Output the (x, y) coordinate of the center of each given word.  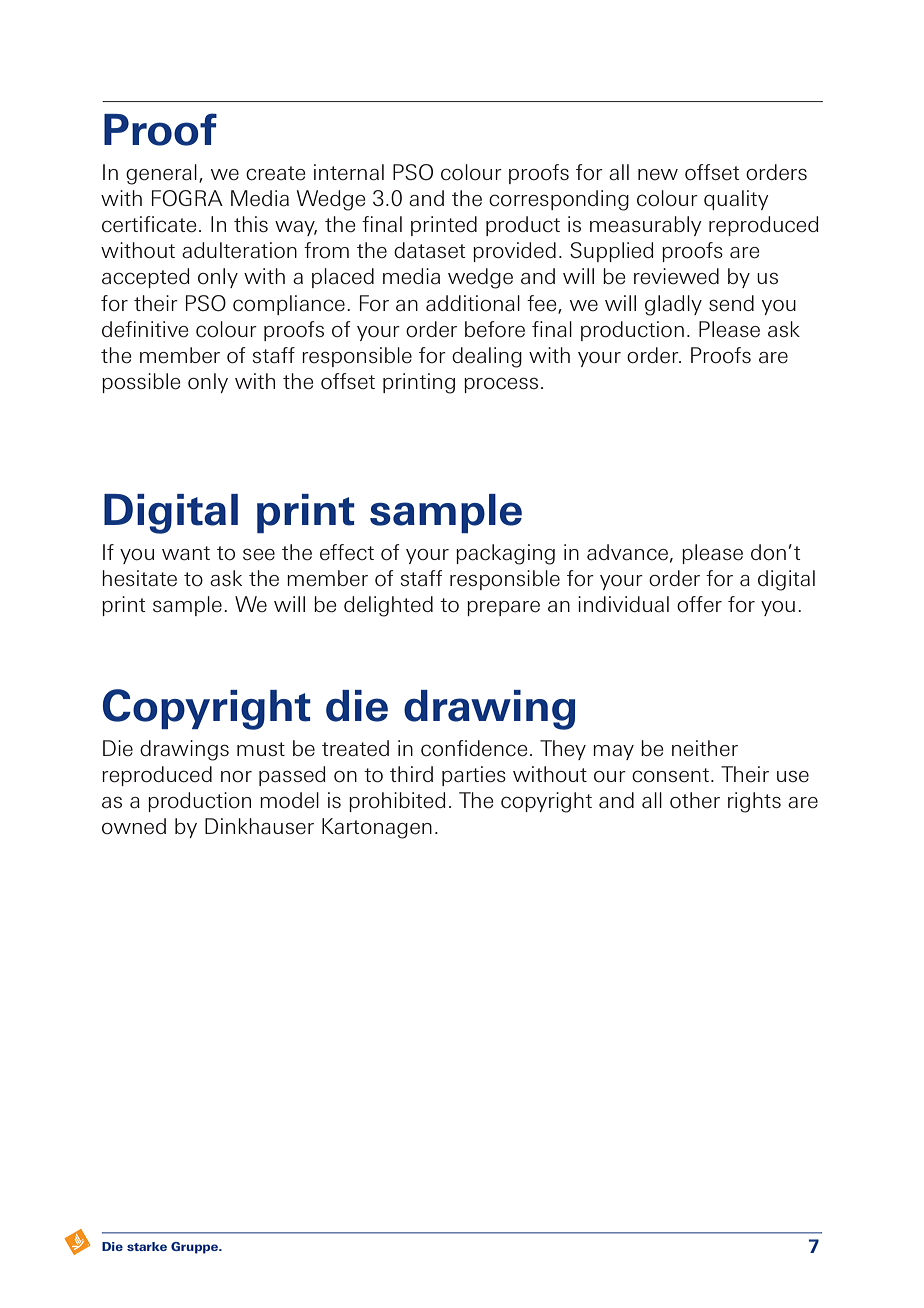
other (695, 800)
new (658, 175)
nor (236, 777)
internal (349, 172)
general (161, 174)
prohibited (397, 802)
